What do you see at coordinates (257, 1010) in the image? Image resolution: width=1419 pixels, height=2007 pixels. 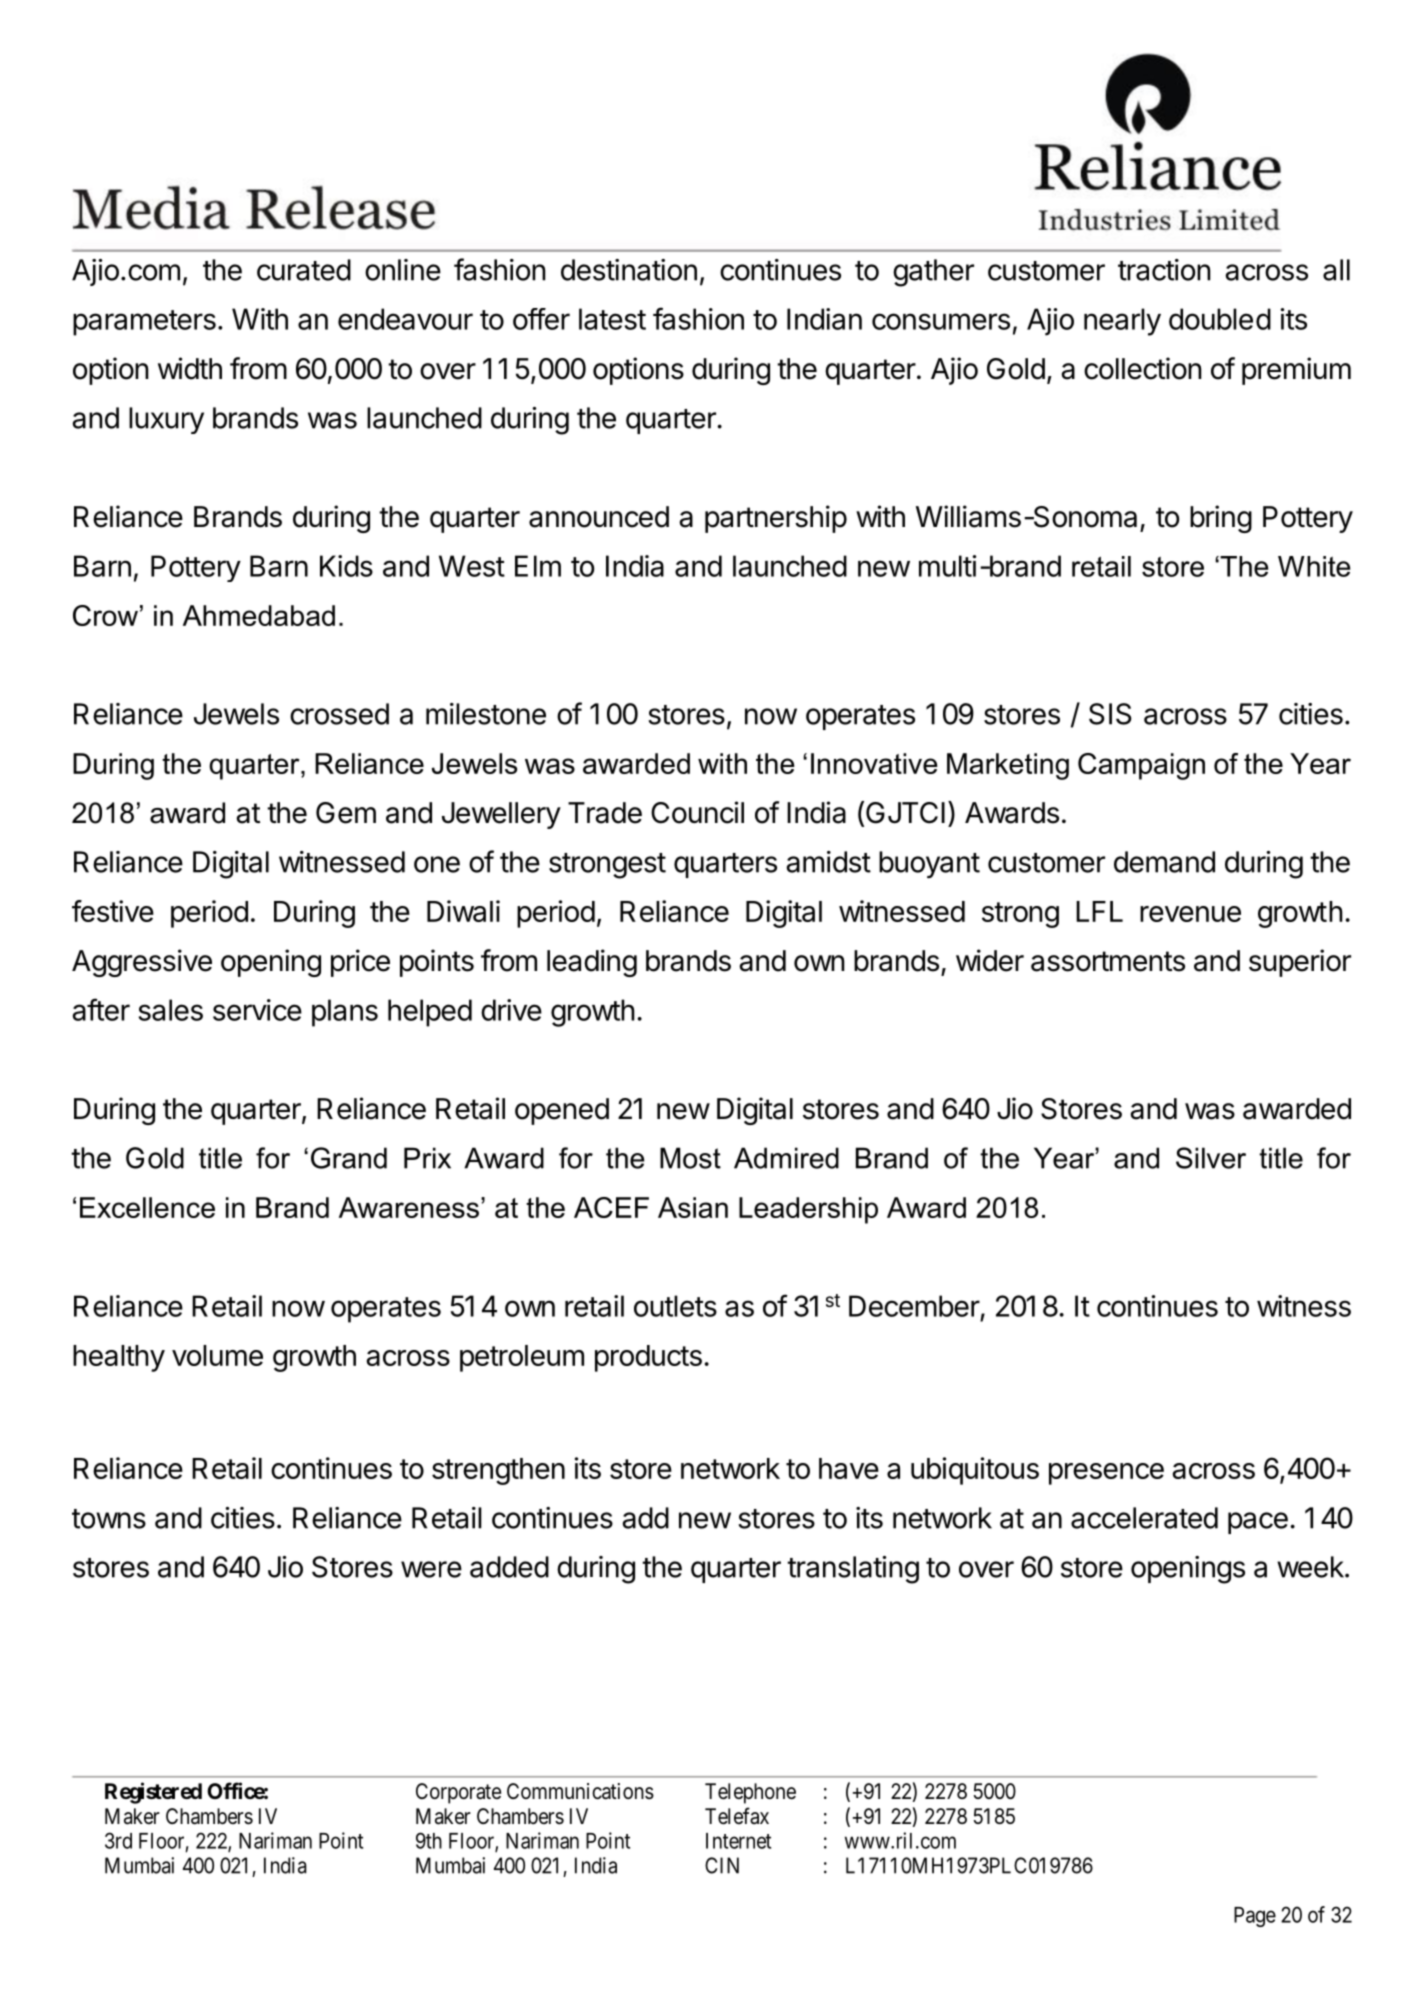 I see `service` at bounding box center [257, 1010].
